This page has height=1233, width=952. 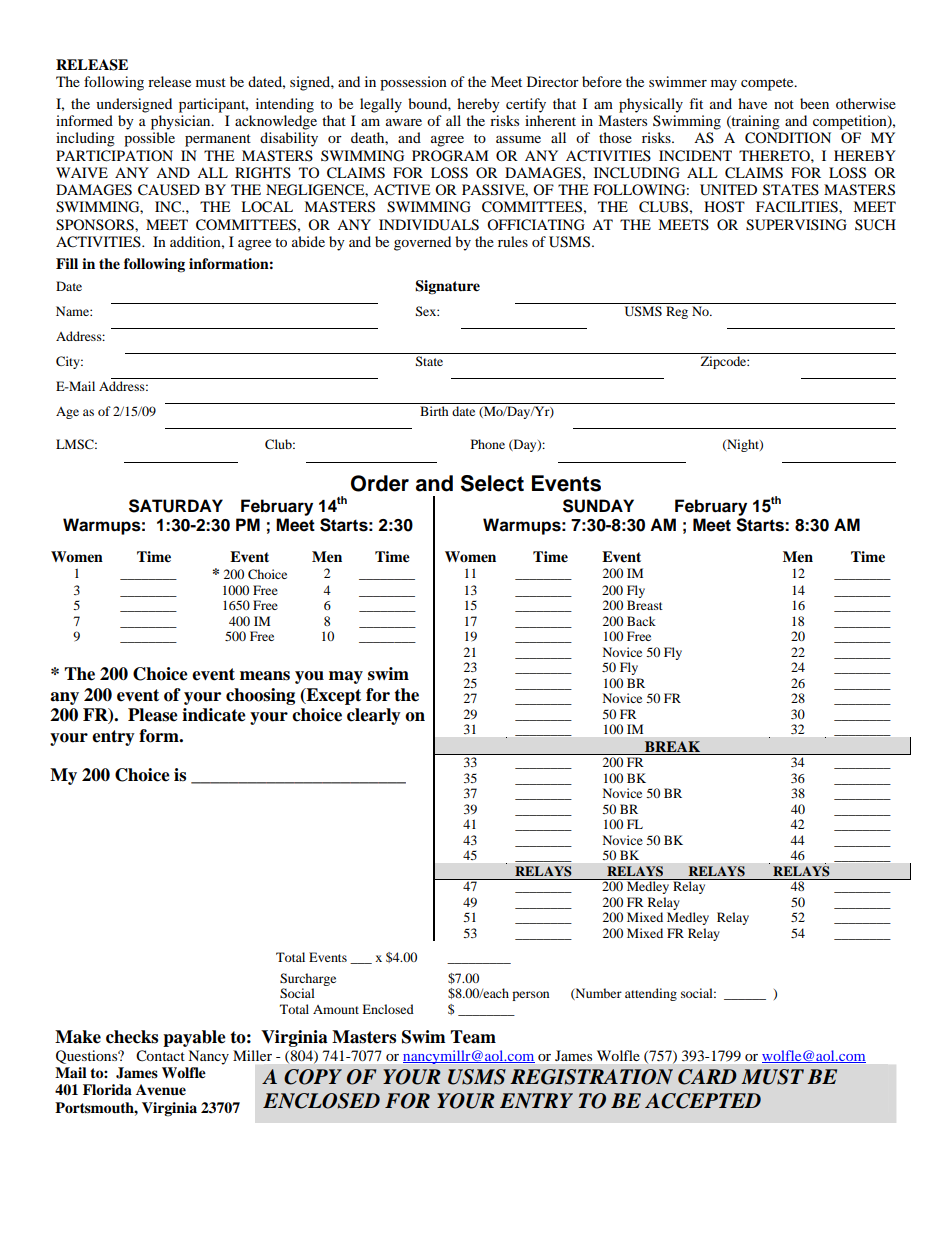 I want to click on Breast, so click(x=645, y=605).
